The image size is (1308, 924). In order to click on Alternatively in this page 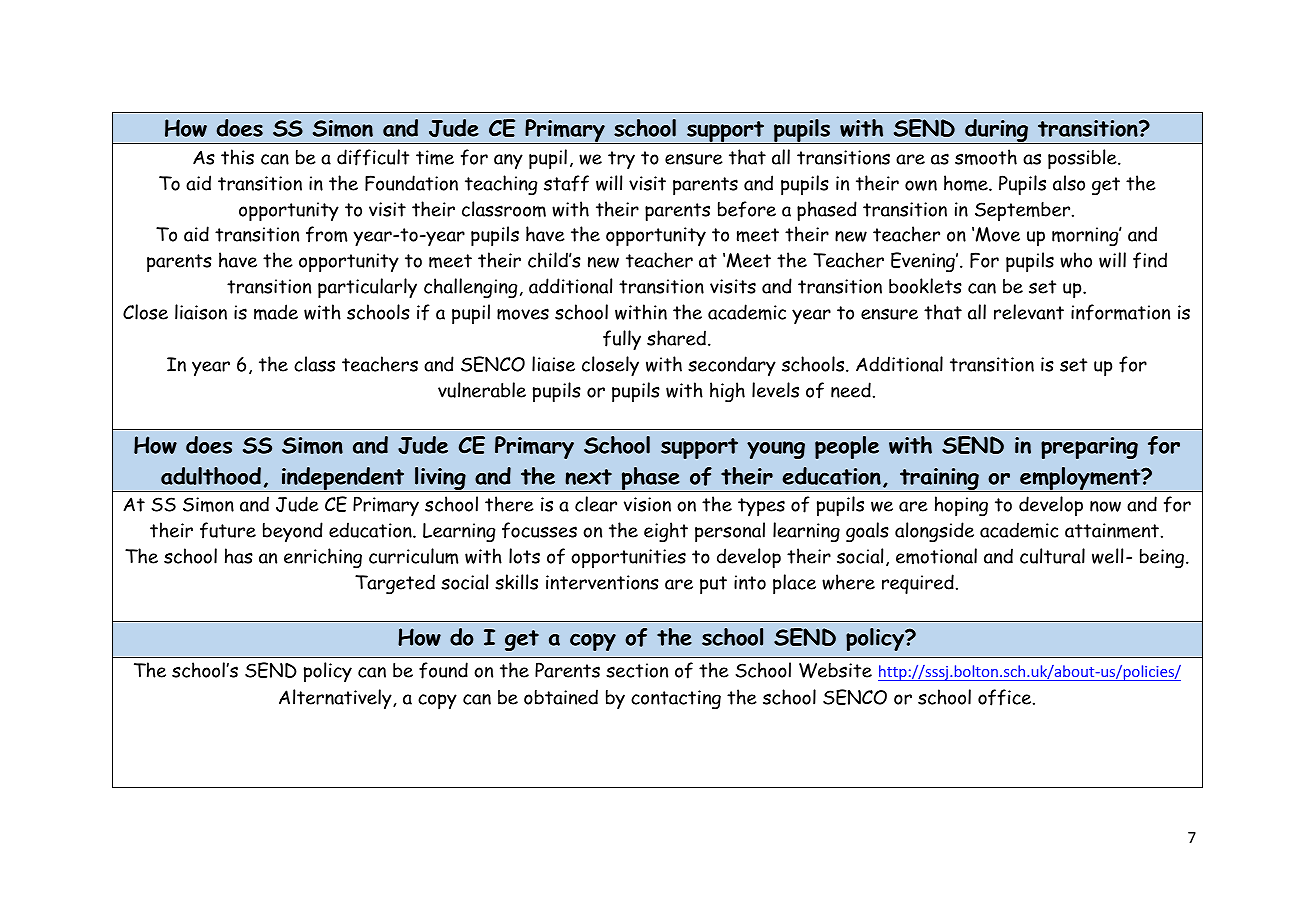, I will do `click(336, 699)`.
